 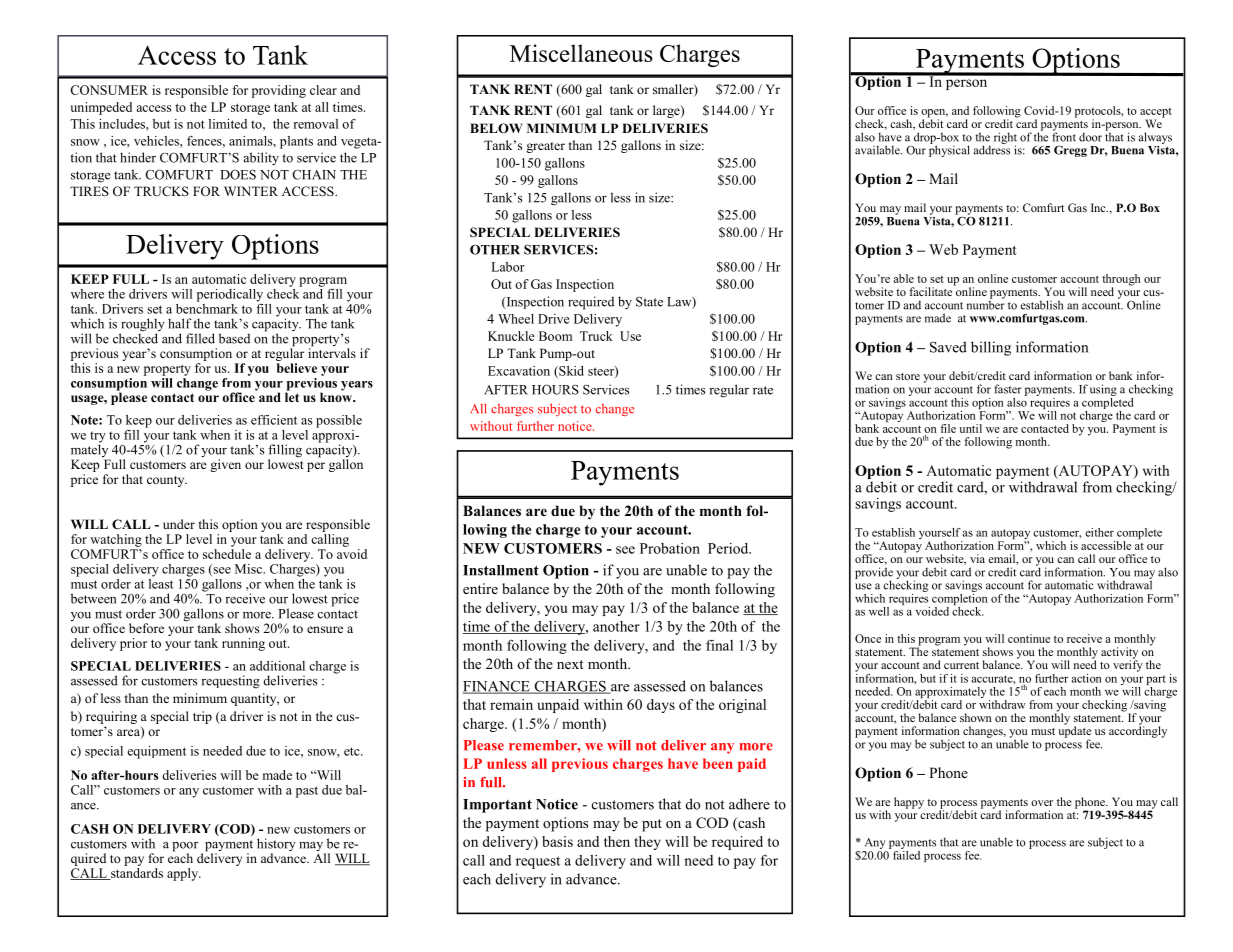 I want to click on poor, so click(x=185, y=848).
